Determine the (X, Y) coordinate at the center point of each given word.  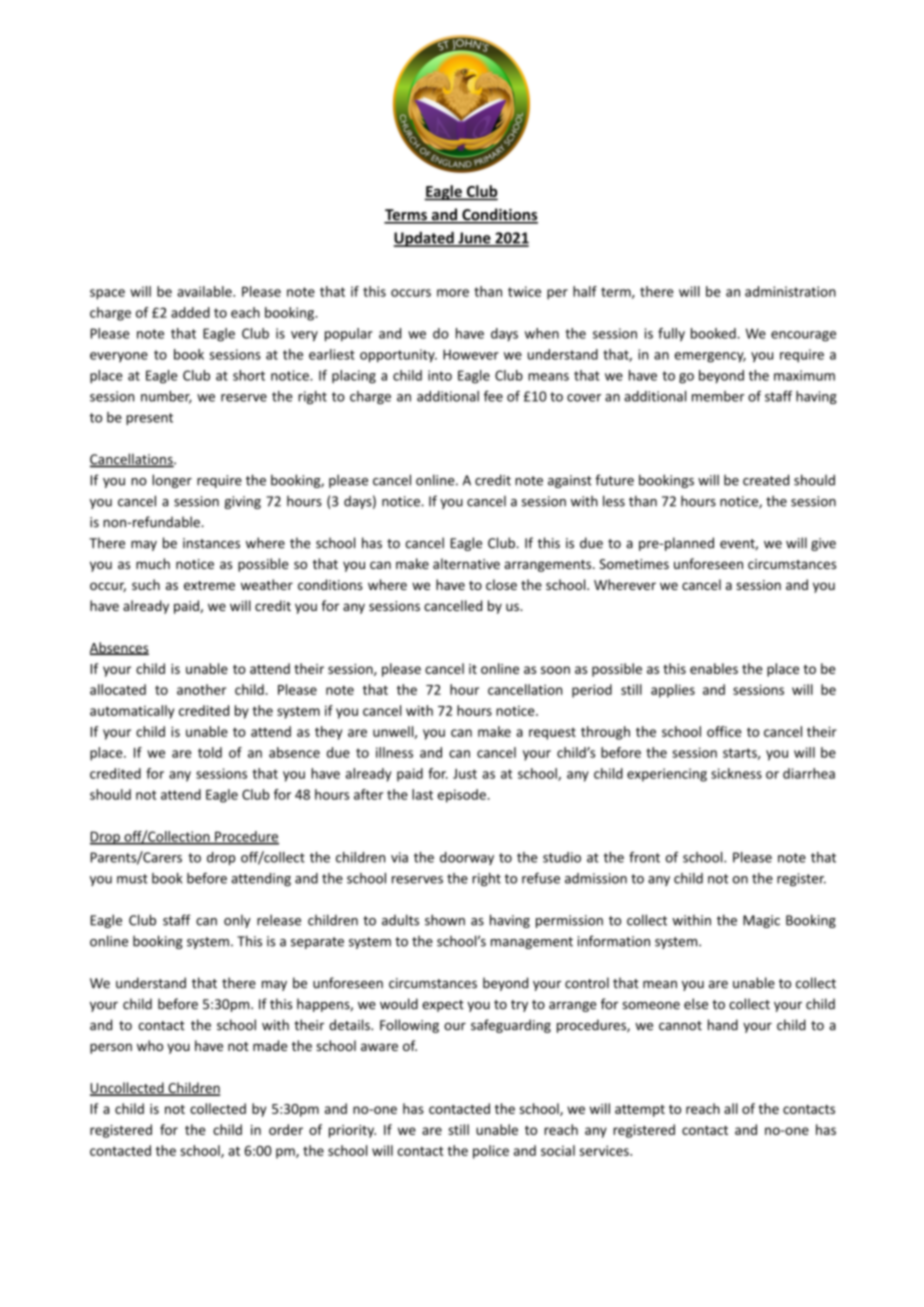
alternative (466, 563)
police (491, 1152)
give (823, 544)
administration (790, 291)
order (286, 1129)
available (205, 291)
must (132, 879)
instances (211, 543)
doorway (467, 858)
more (453, 293)
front (644, 857)
